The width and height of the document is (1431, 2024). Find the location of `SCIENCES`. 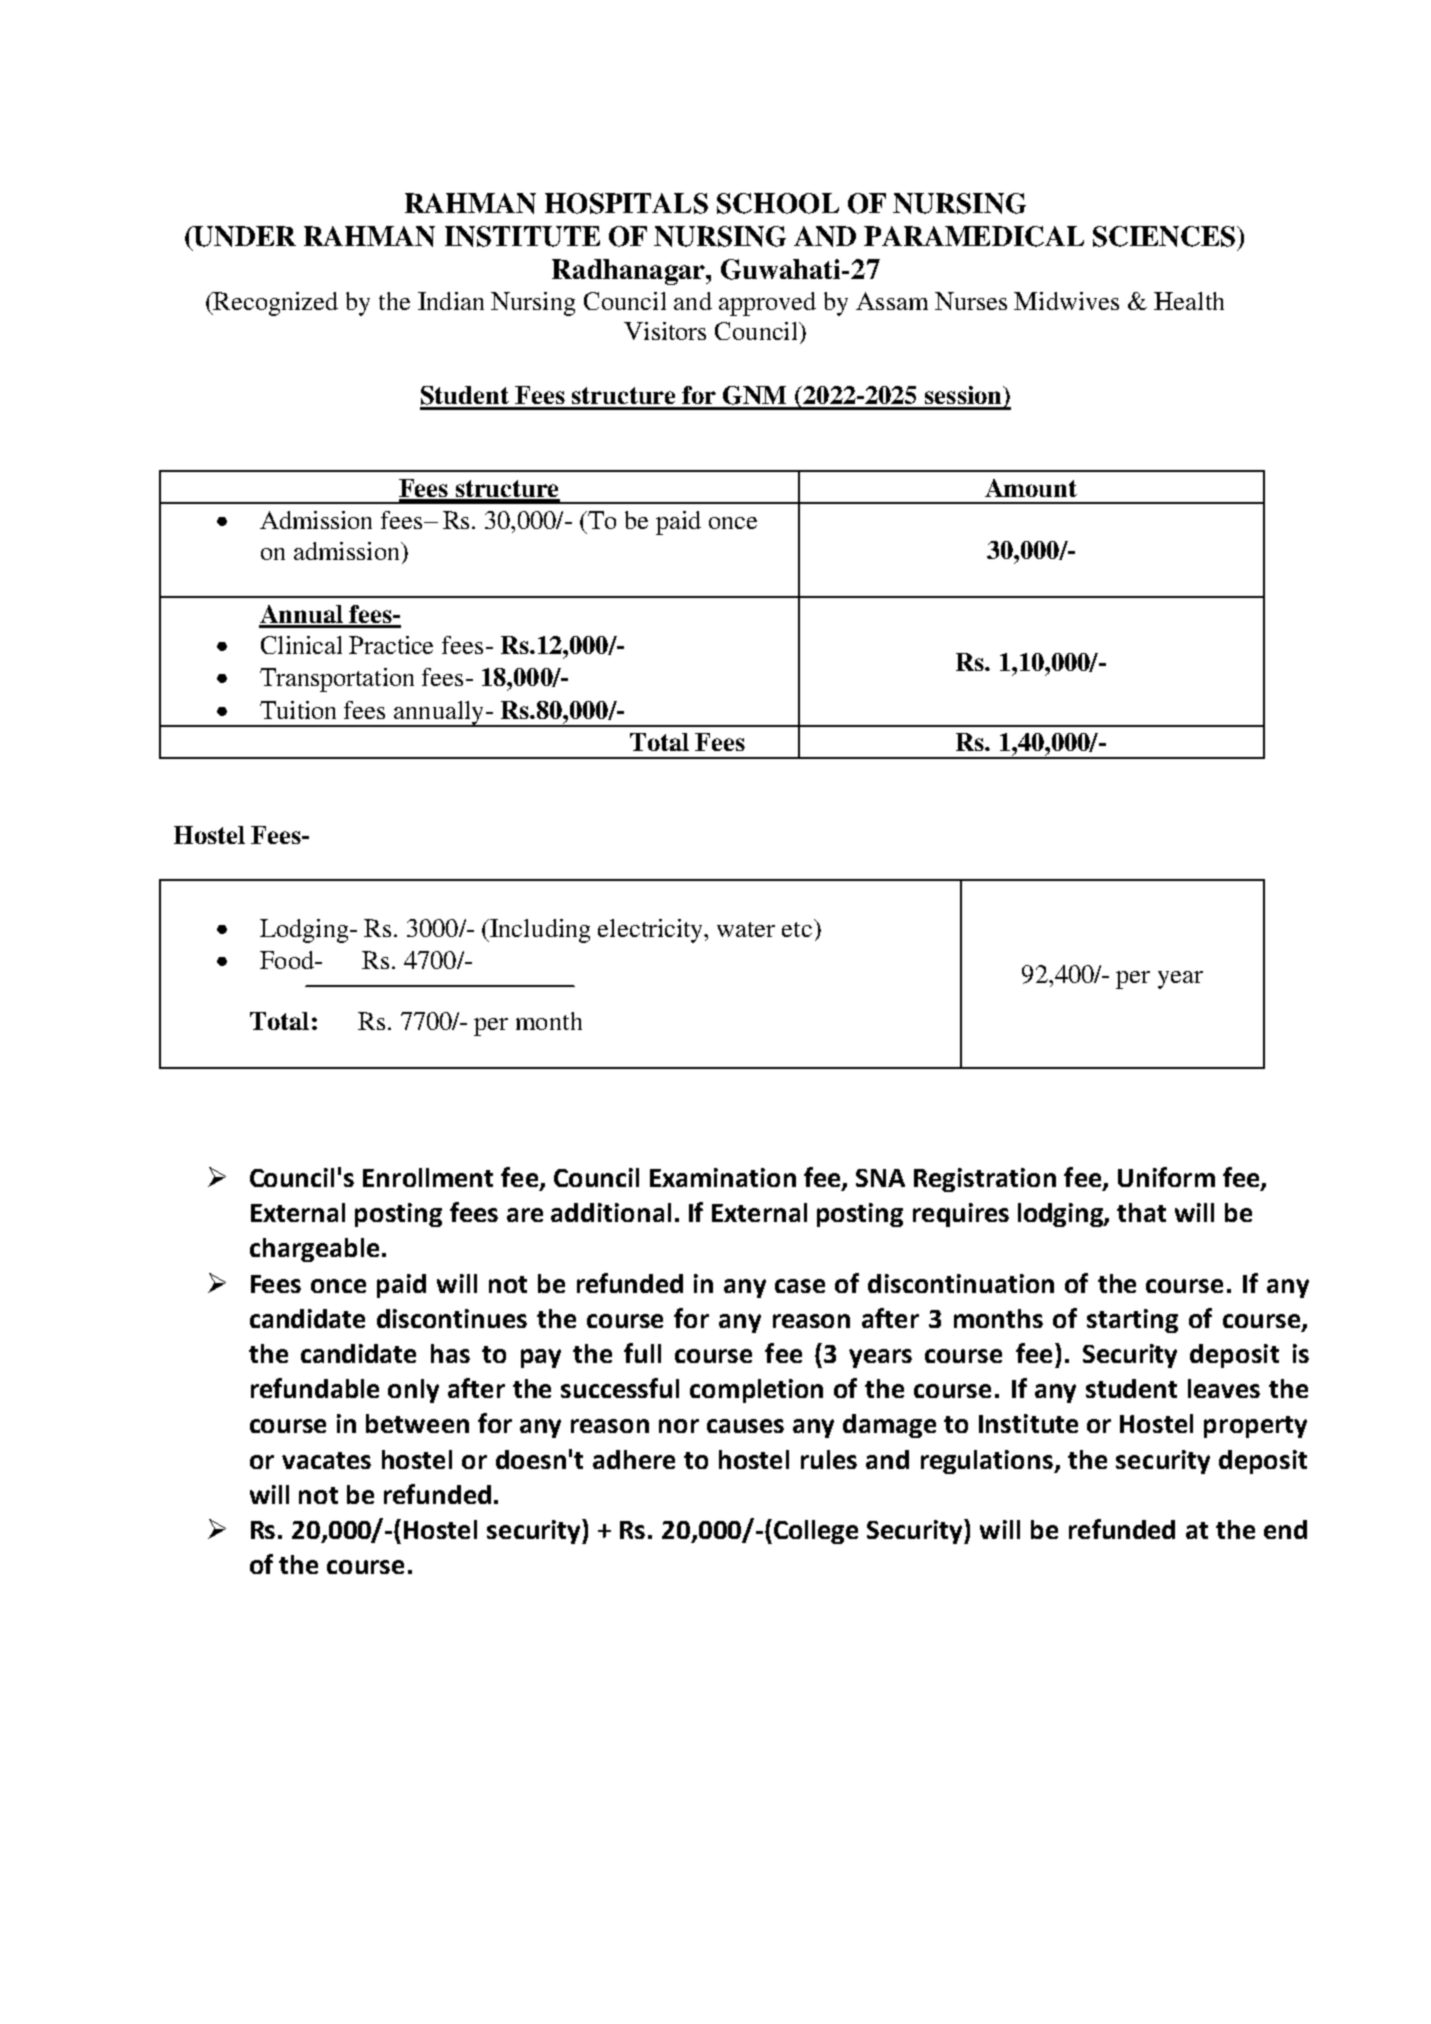

SCIENCES is located at coordinates (1165, 236).
